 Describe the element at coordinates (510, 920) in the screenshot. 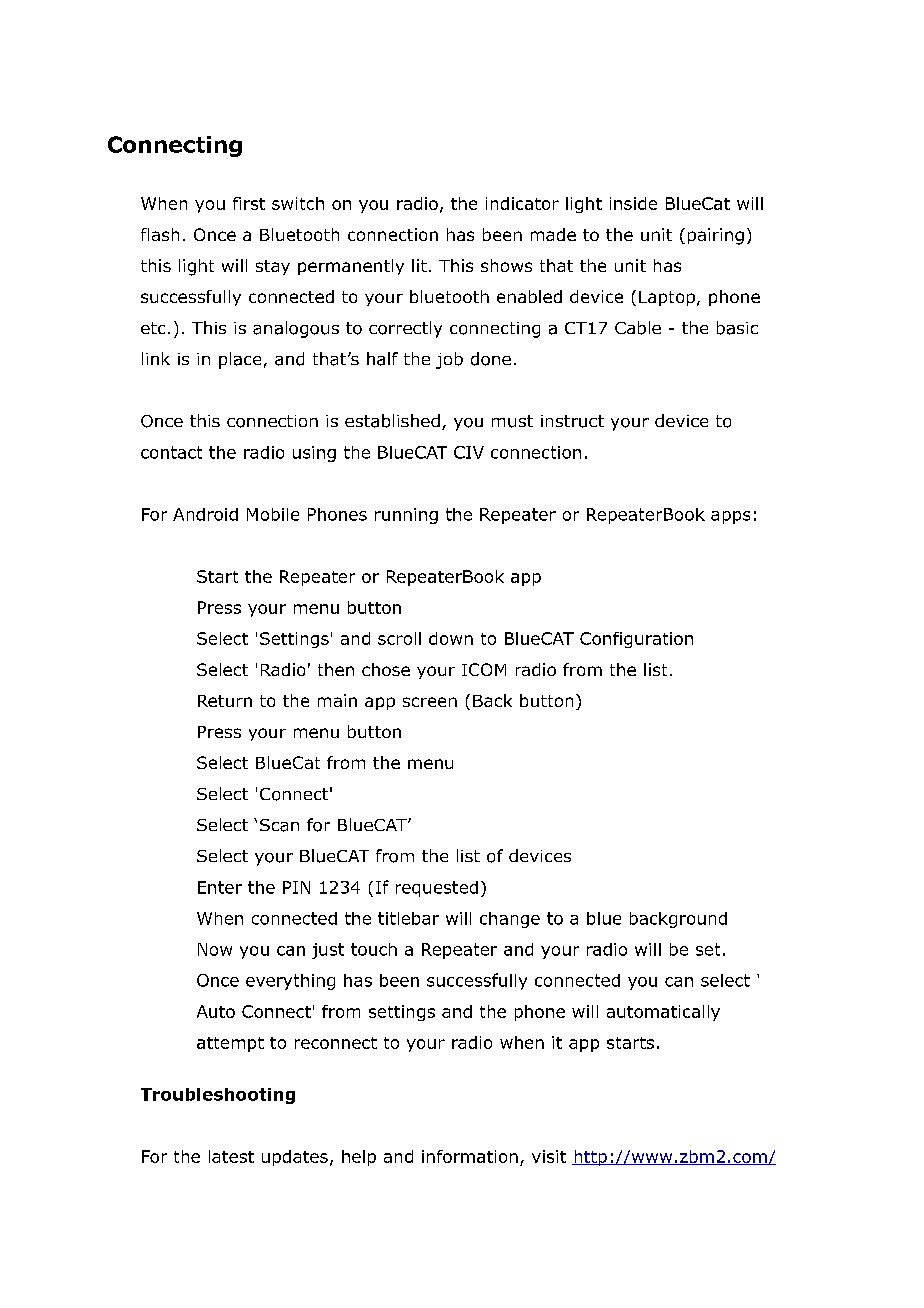

I see `change` at that location.
